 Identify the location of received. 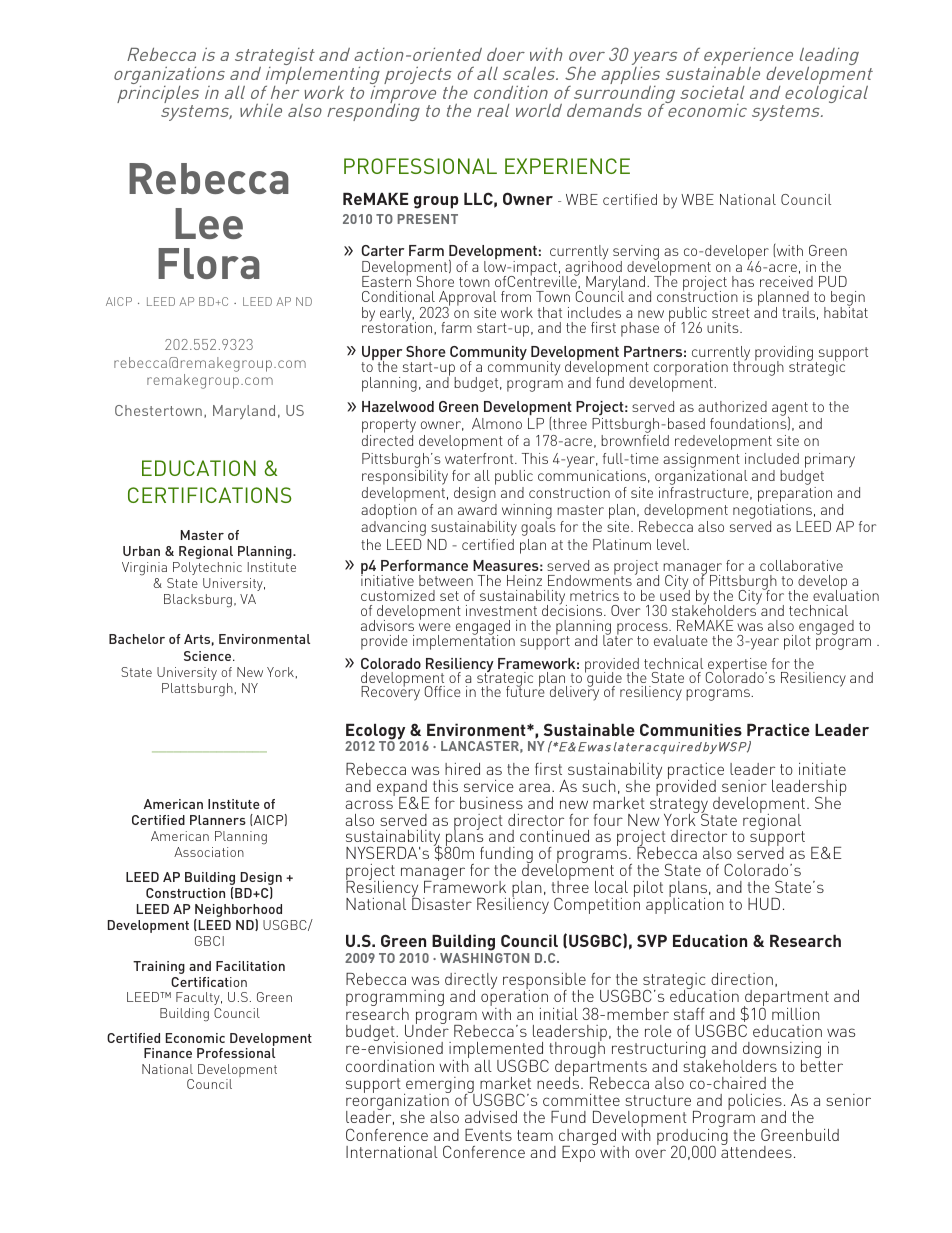
(786, 281).
